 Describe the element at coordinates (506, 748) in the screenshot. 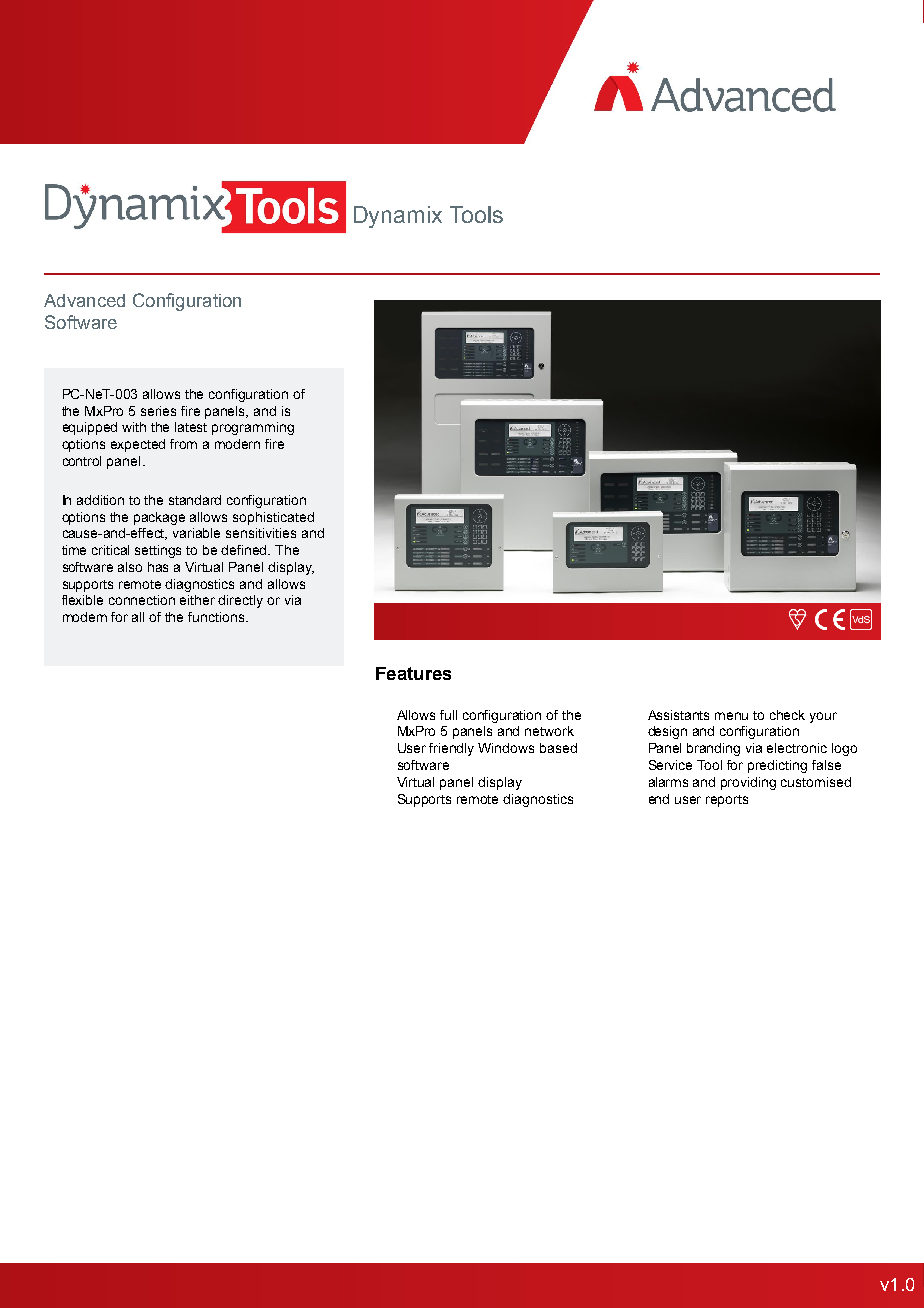

I see `Windows` at that location.
